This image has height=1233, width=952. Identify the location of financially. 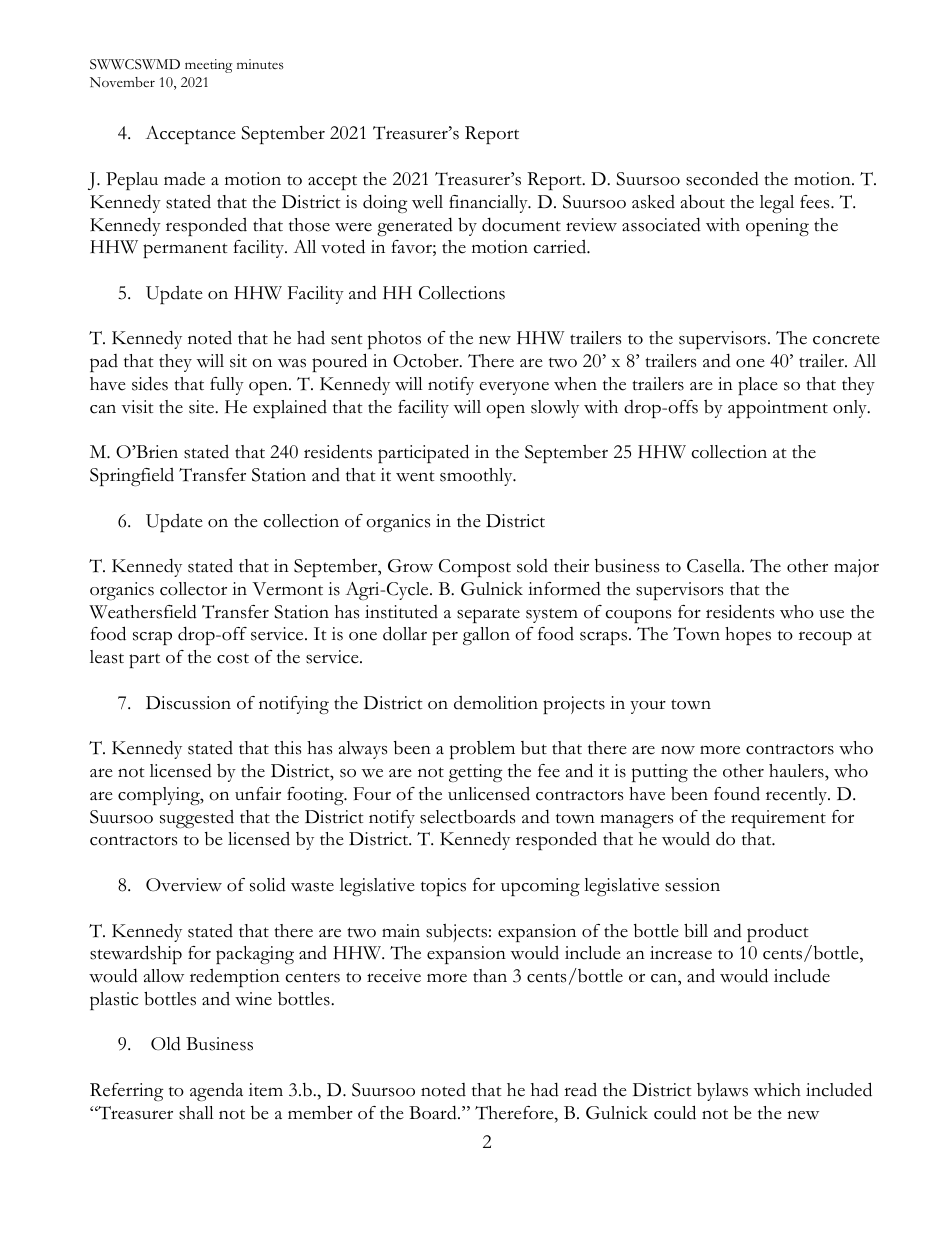
(489, 204).
